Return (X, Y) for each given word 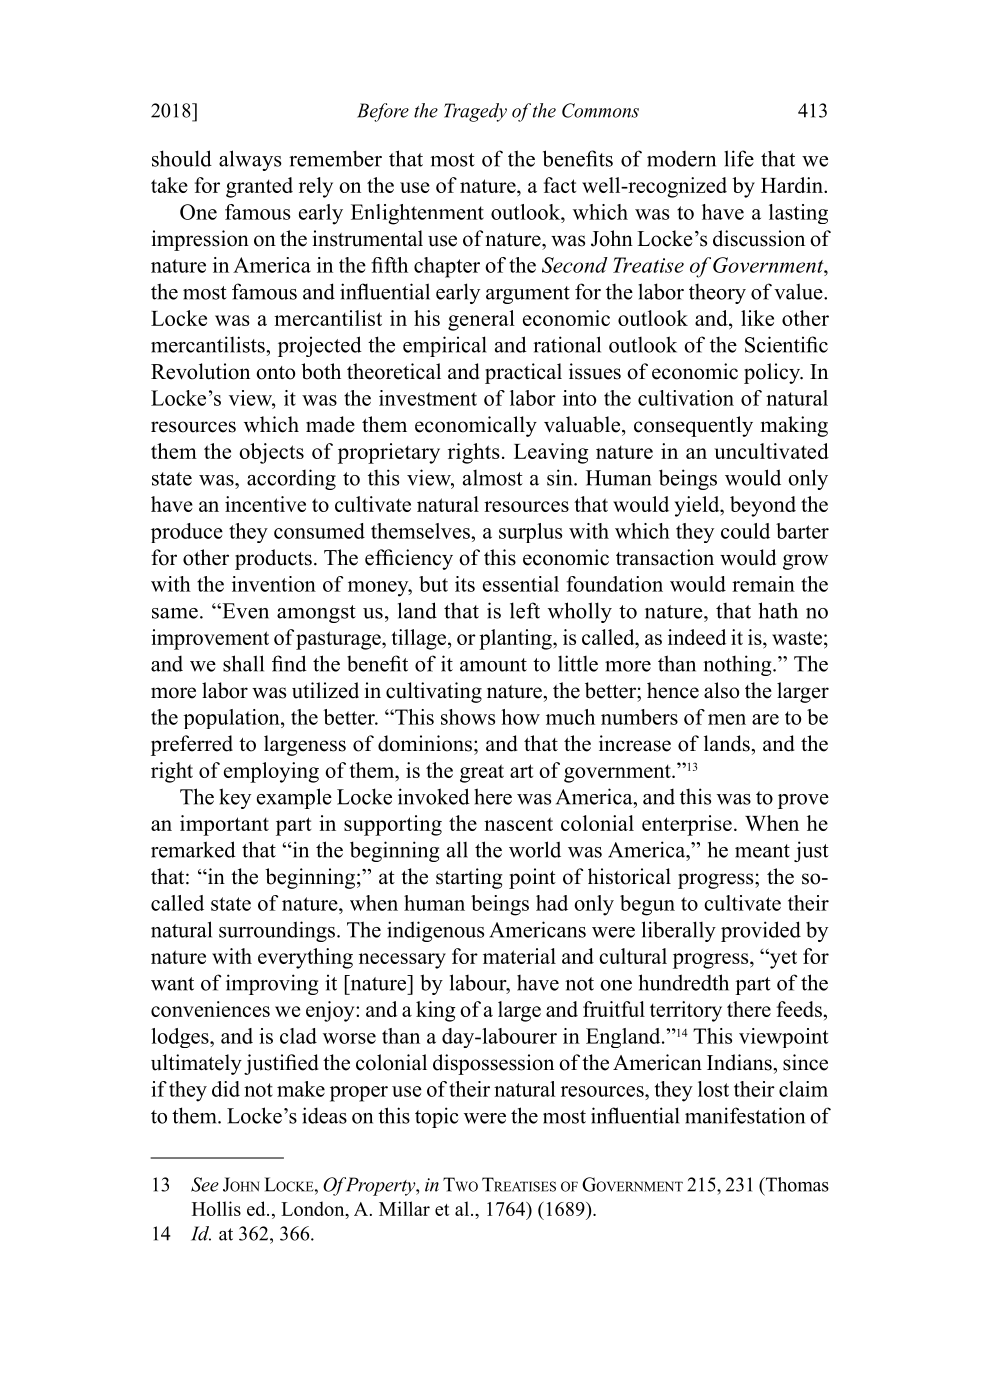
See (205, 1184)
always (250, 160)
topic (437, 1117)
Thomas (796, 1185)
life (739, 158)
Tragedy (475, 112)
